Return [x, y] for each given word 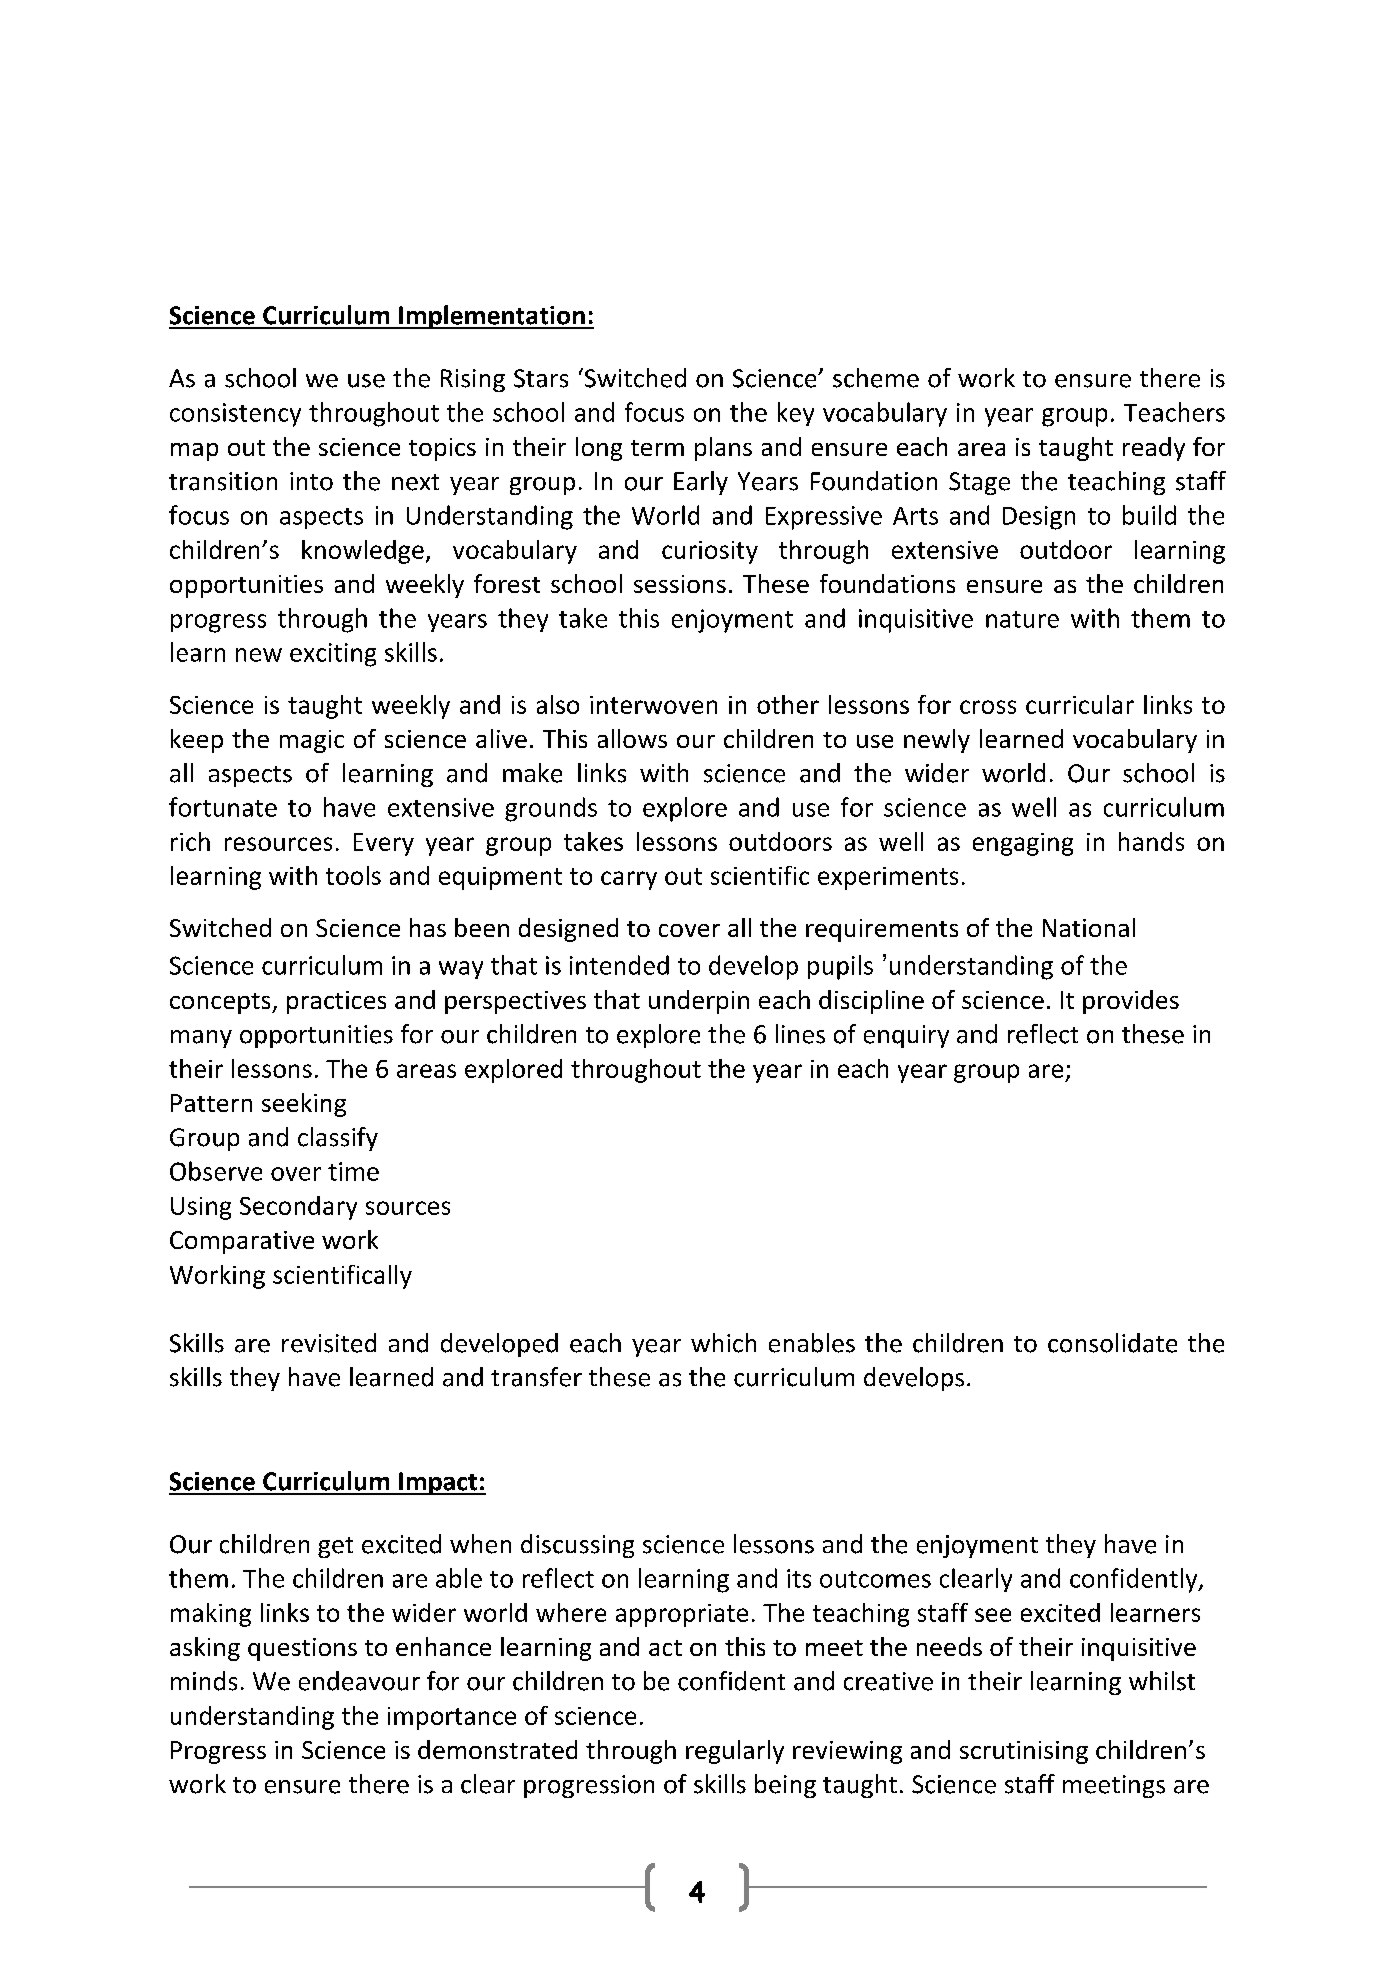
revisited [329, 1343]
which [723, 1343]
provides [1131, 1002]
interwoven [653, 705]
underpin [699, 1002]
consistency [235, 415]
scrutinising [1024, 1752]
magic [312, 741]
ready [1154, 449]
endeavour [359, 1681]
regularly [735, 1752]
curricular [1080, 704]
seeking [304, 1105]
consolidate [1112, 1343]
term [657, 448]
